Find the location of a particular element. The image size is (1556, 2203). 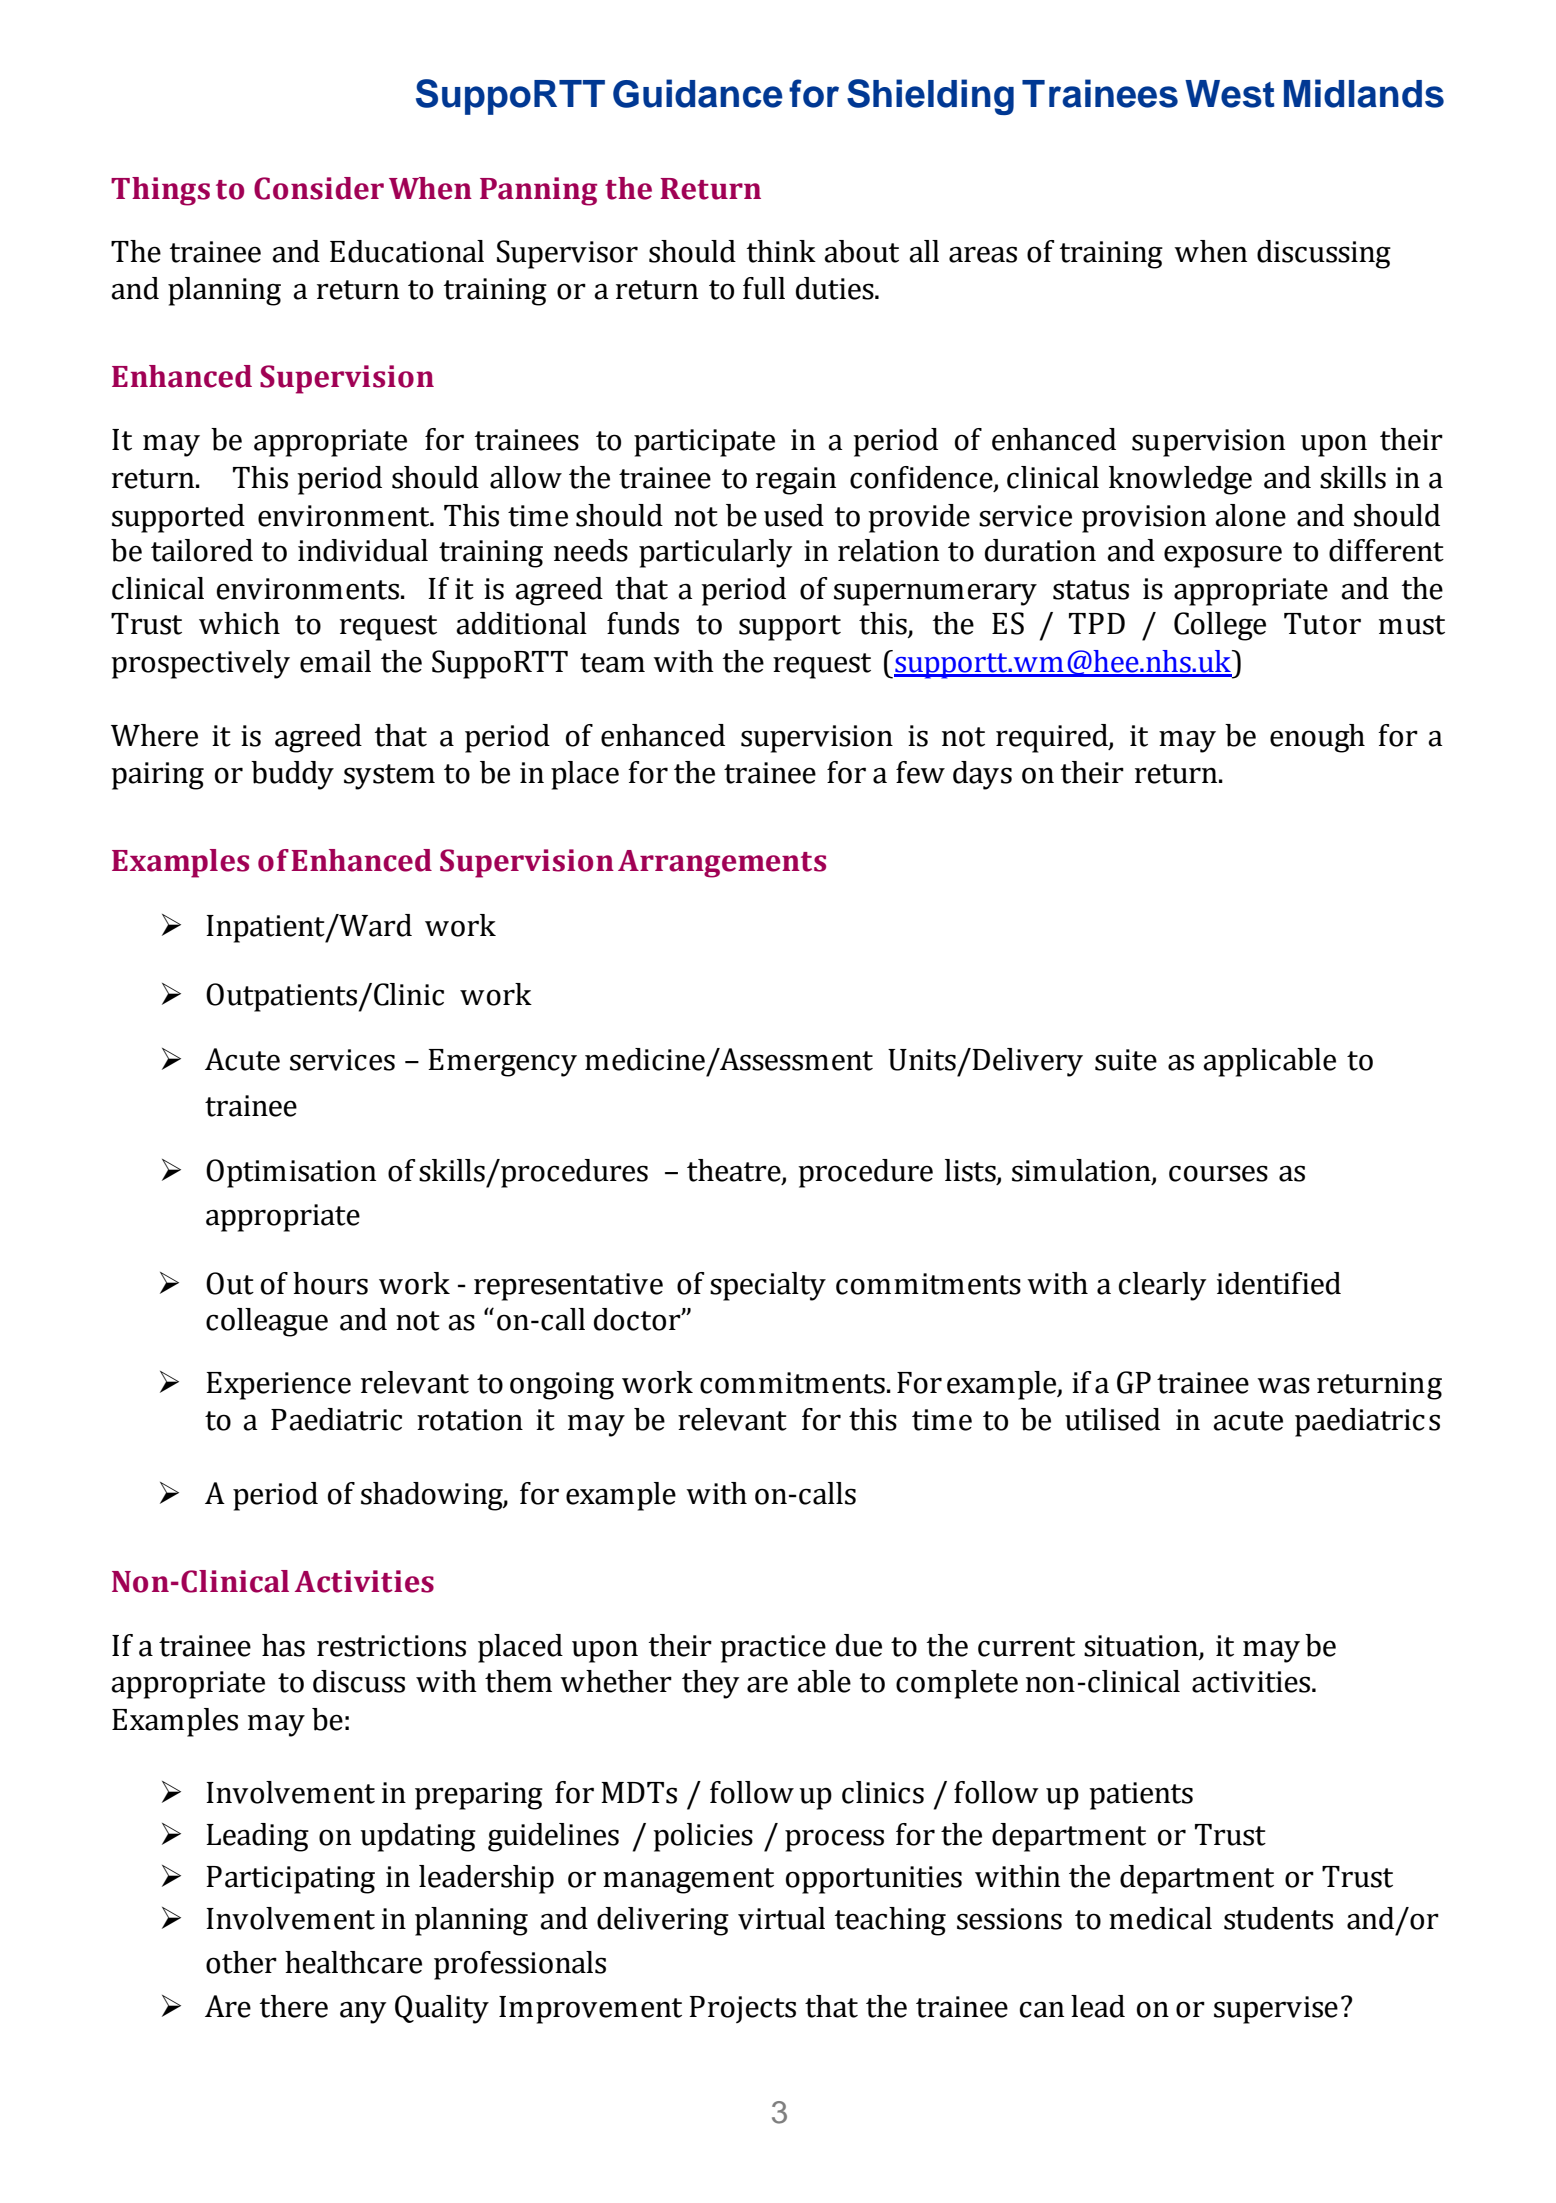

enough is located at coordinates (1317, 738).
